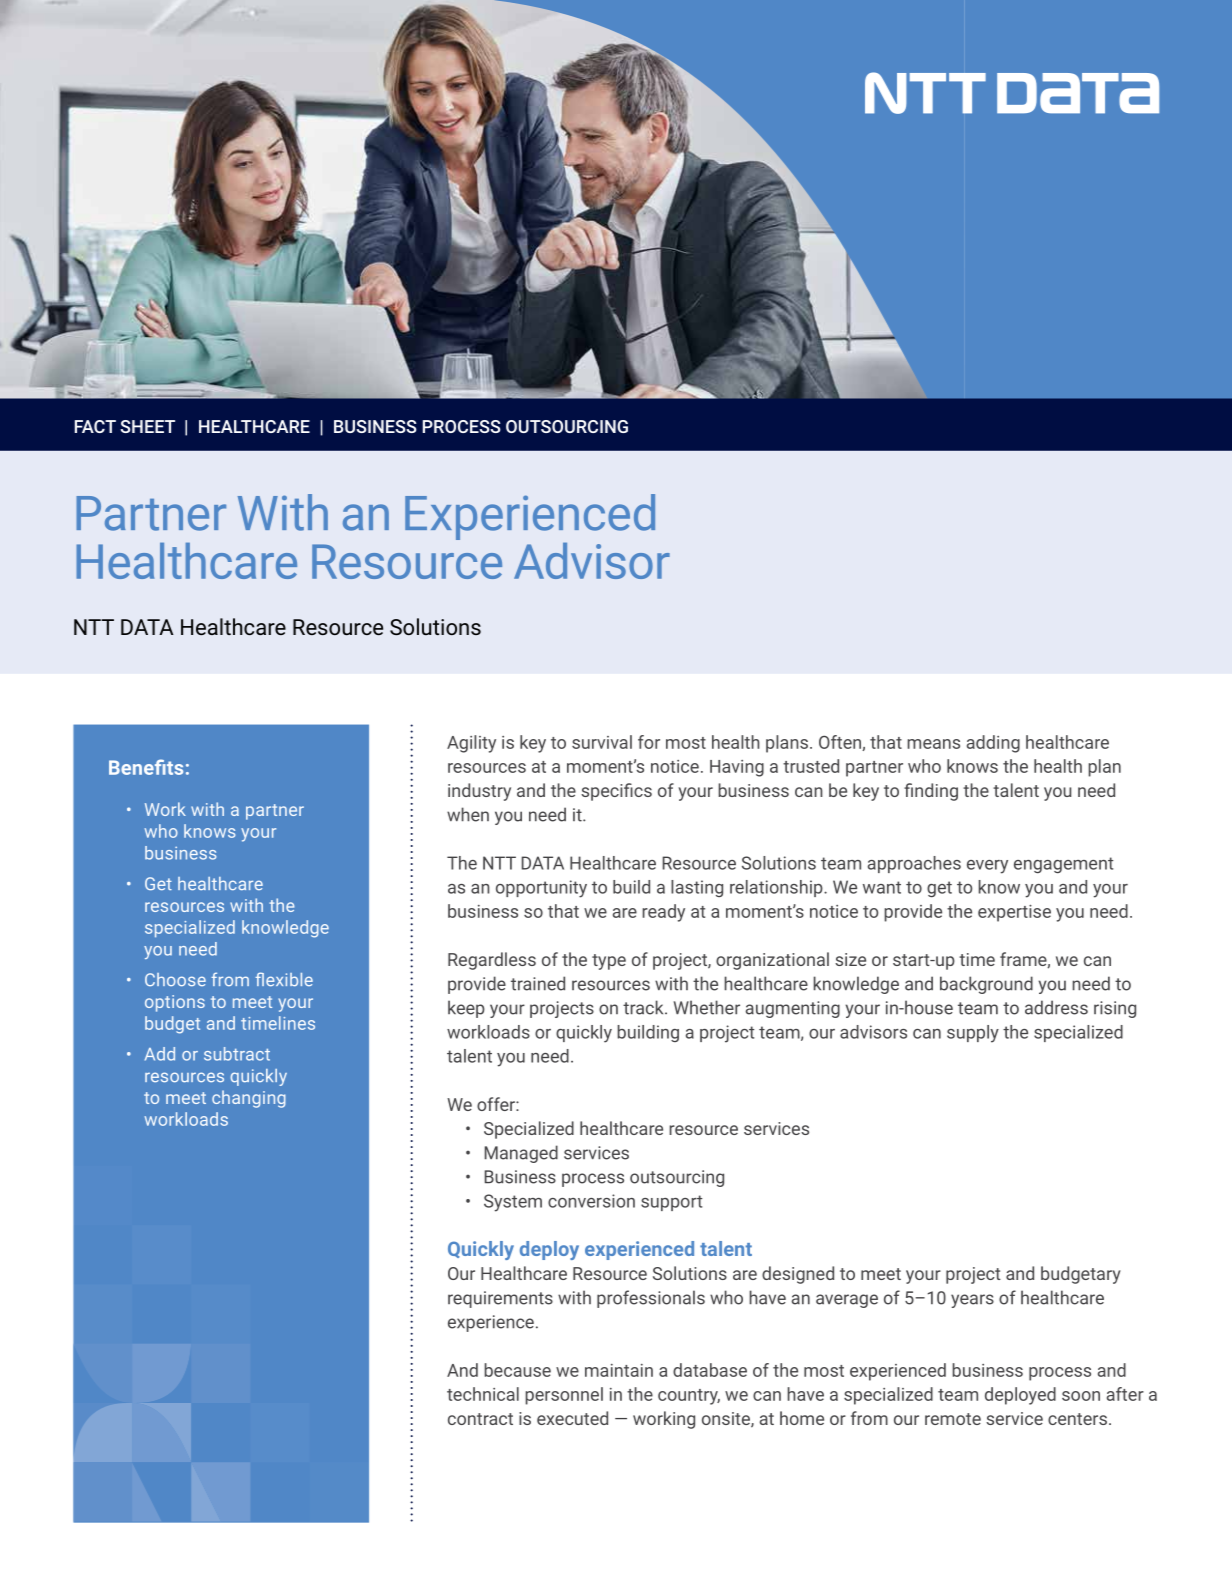 The image size is (1232, 1594). What do you see at coordinates (175, 979) in the screenshot?
I see `Choose` at bounding box center [175, 979].
